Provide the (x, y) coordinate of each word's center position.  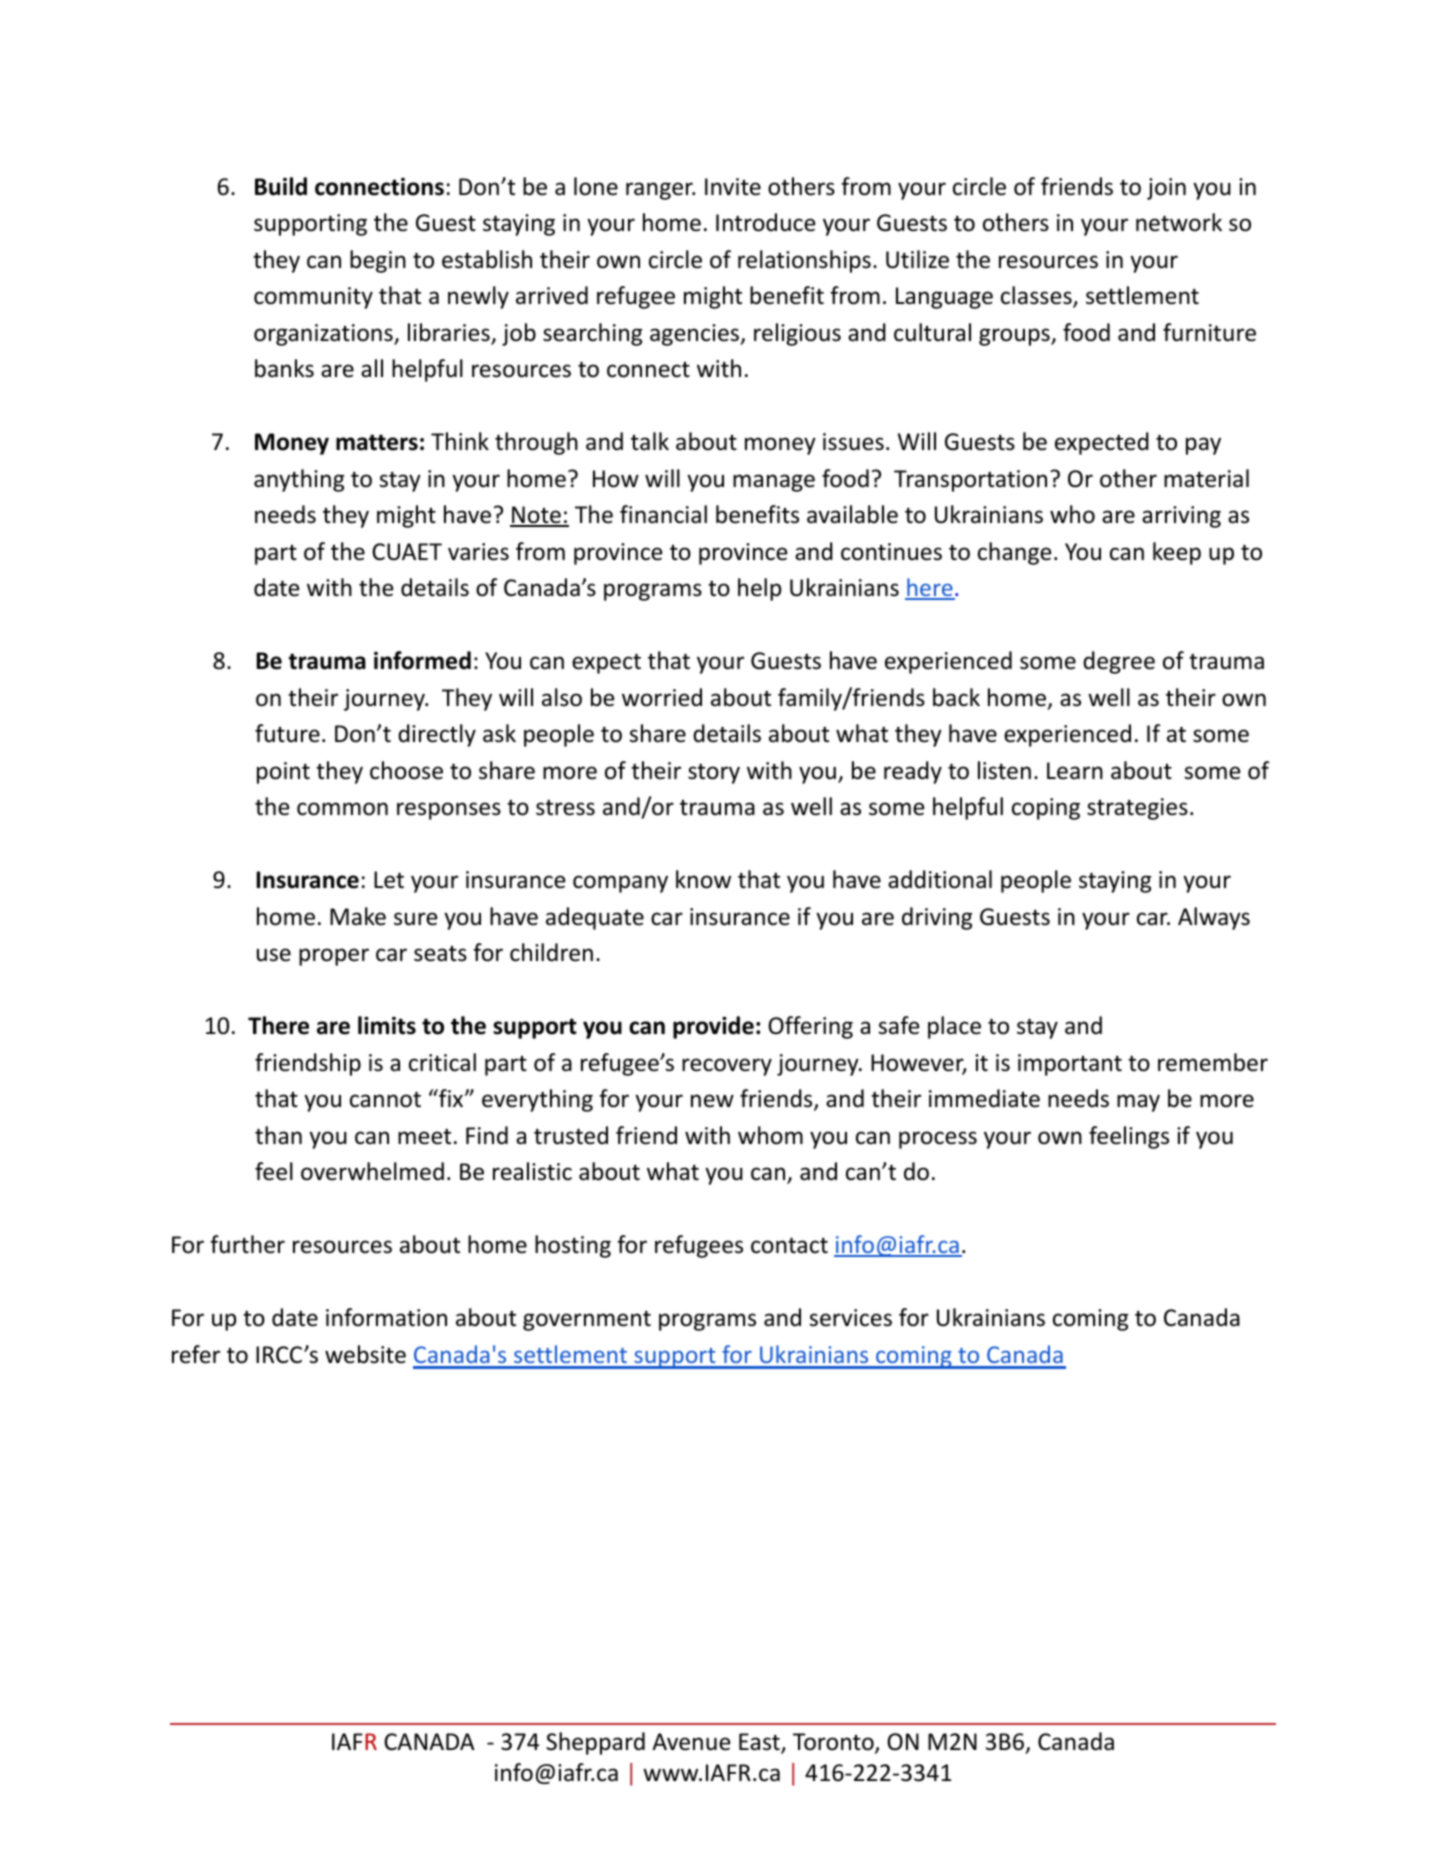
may (1138, 1103)
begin (378, 261)
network (1179, 222)
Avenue (691, 1742)
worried (662, 697)
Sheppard (595, 1743)
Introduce (765, 222)
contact (789, 1246)
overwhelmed (372, 1171)
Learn (1075, 771)
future (287, 733)
